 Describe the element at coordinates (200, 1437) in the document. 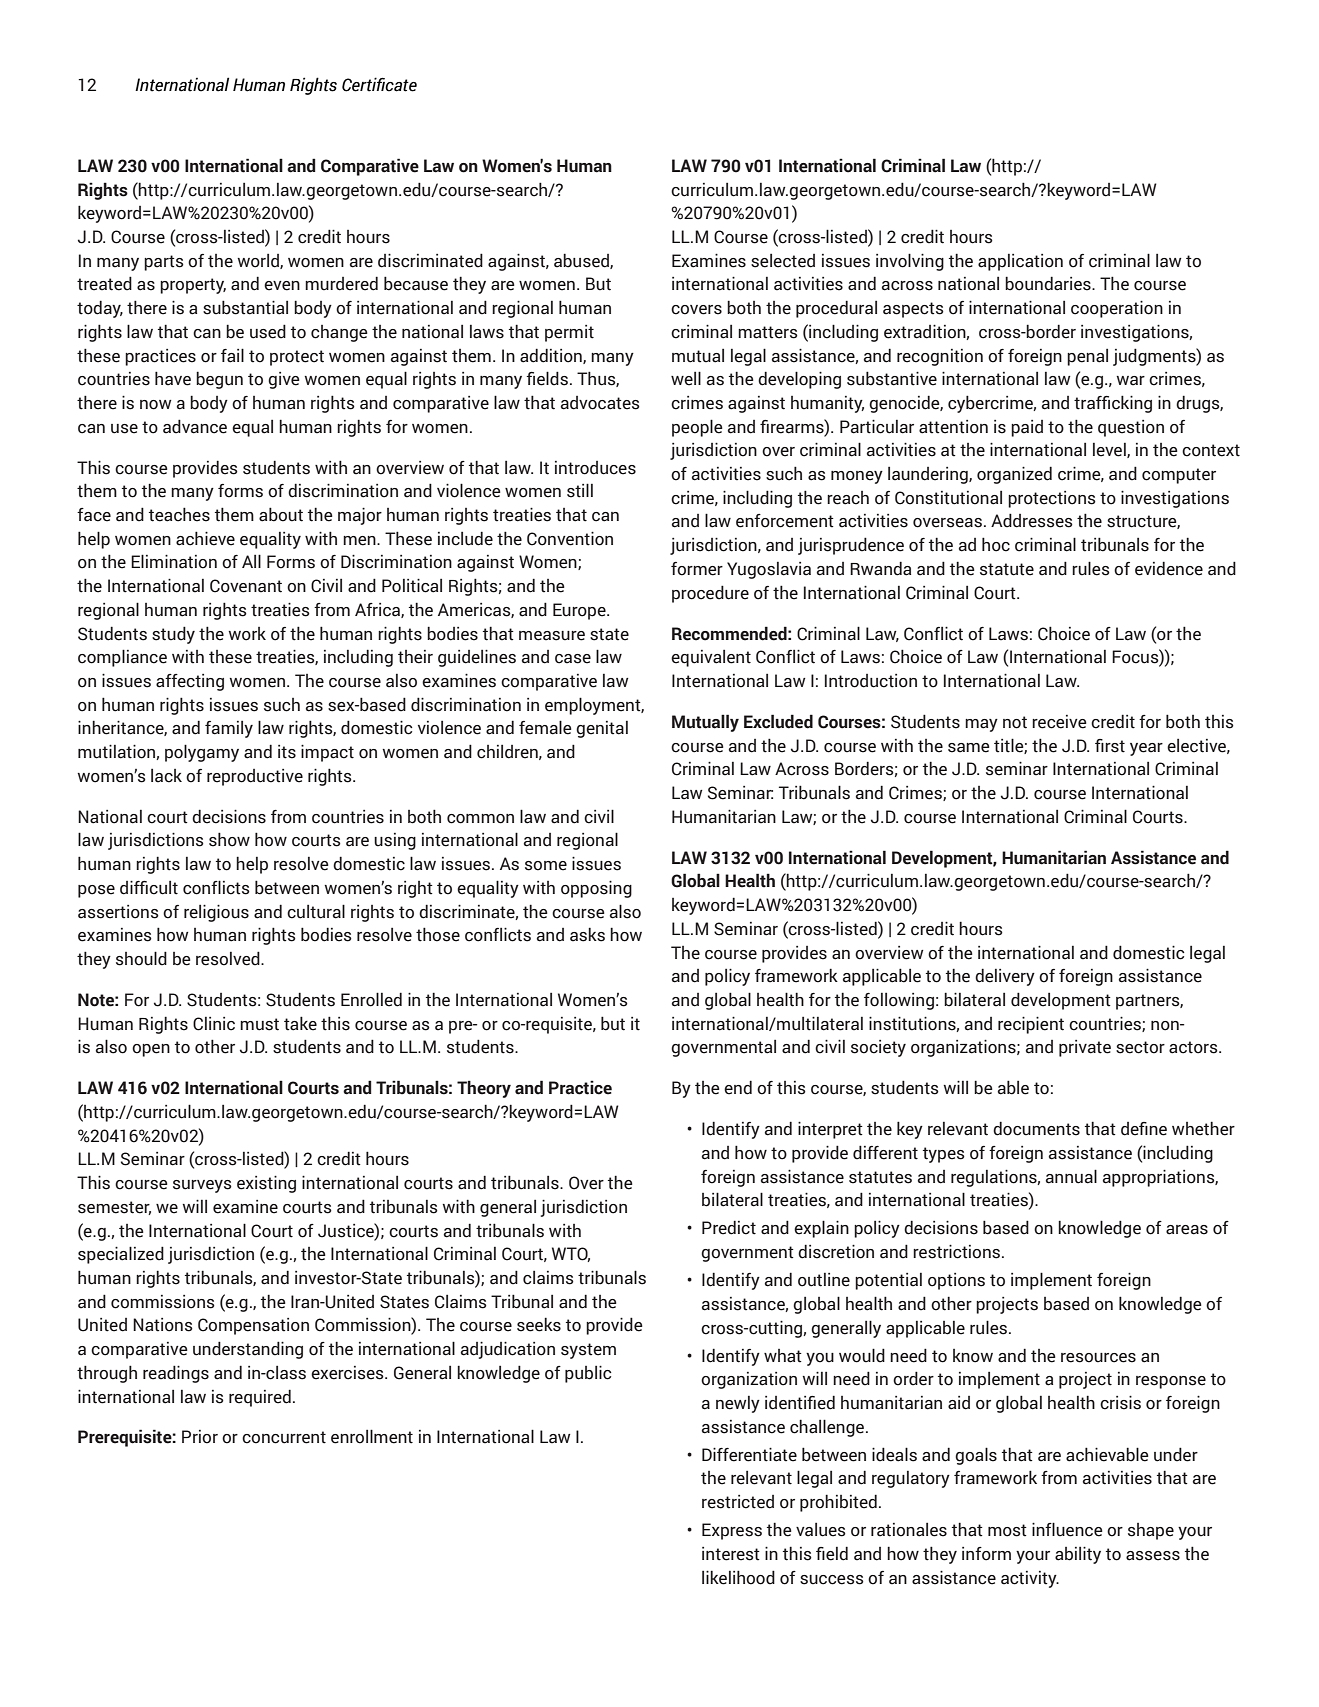

I see `Prior` at that location.
